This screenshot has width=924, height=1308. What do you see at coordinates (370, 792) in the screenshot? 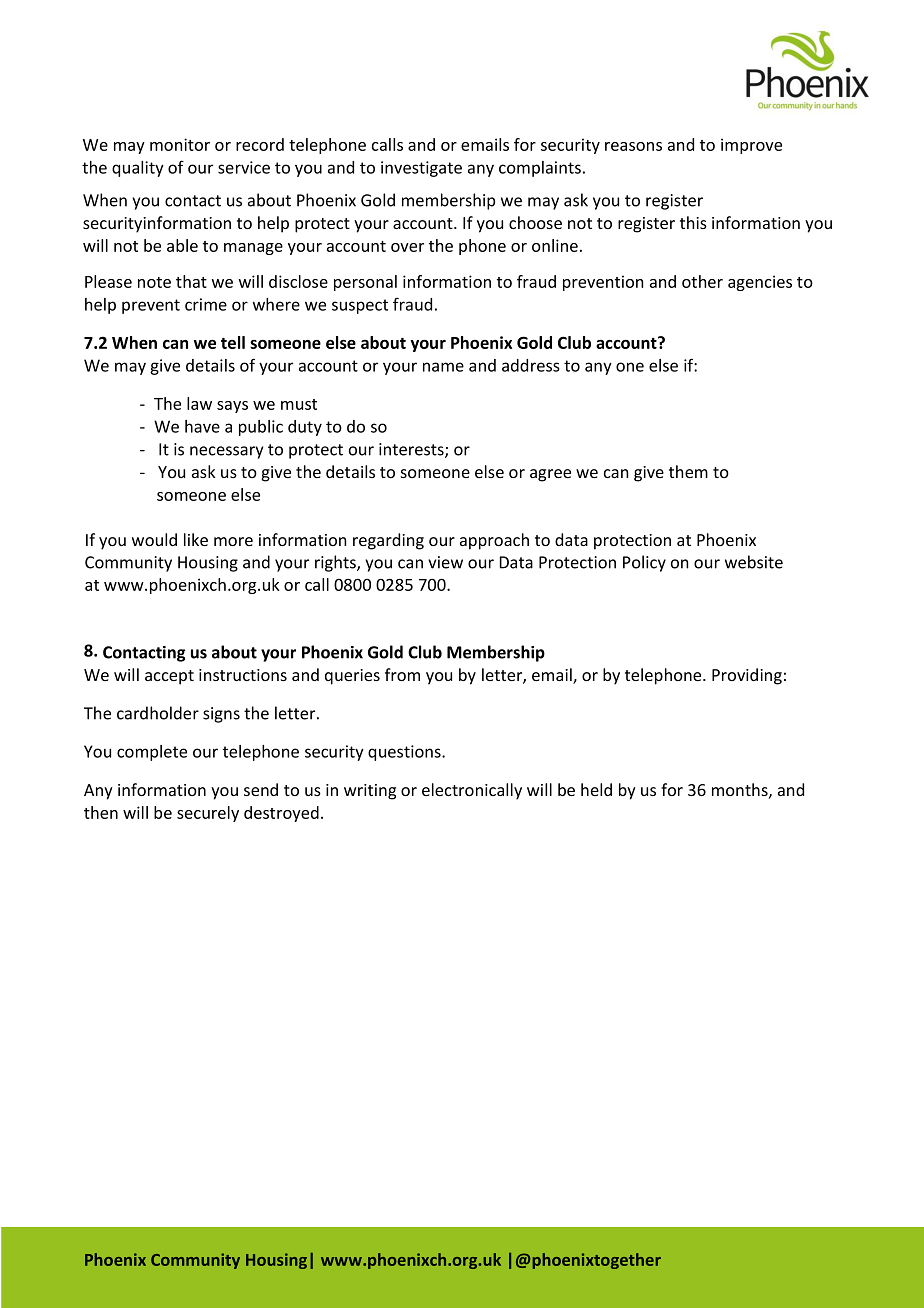
I see `writing` at bounding box center [370, 792].
